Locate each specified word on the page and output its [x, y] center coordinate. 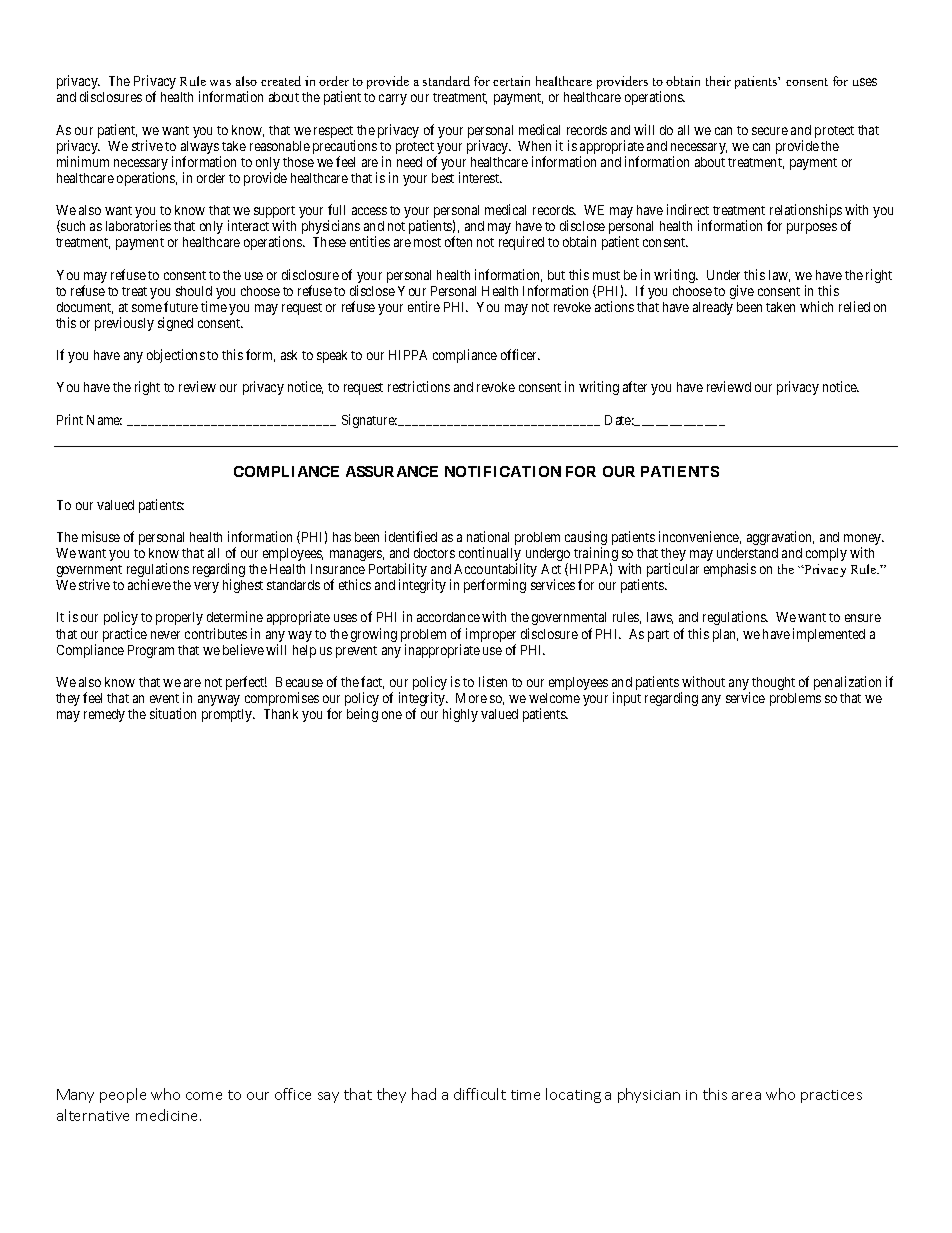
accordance [448, 617]
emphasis [730, 570]
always [201, 149]
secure [770, 131]
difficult [480, 1094]
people [123, 1095]
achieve [149, 584]
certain [511, 81]
